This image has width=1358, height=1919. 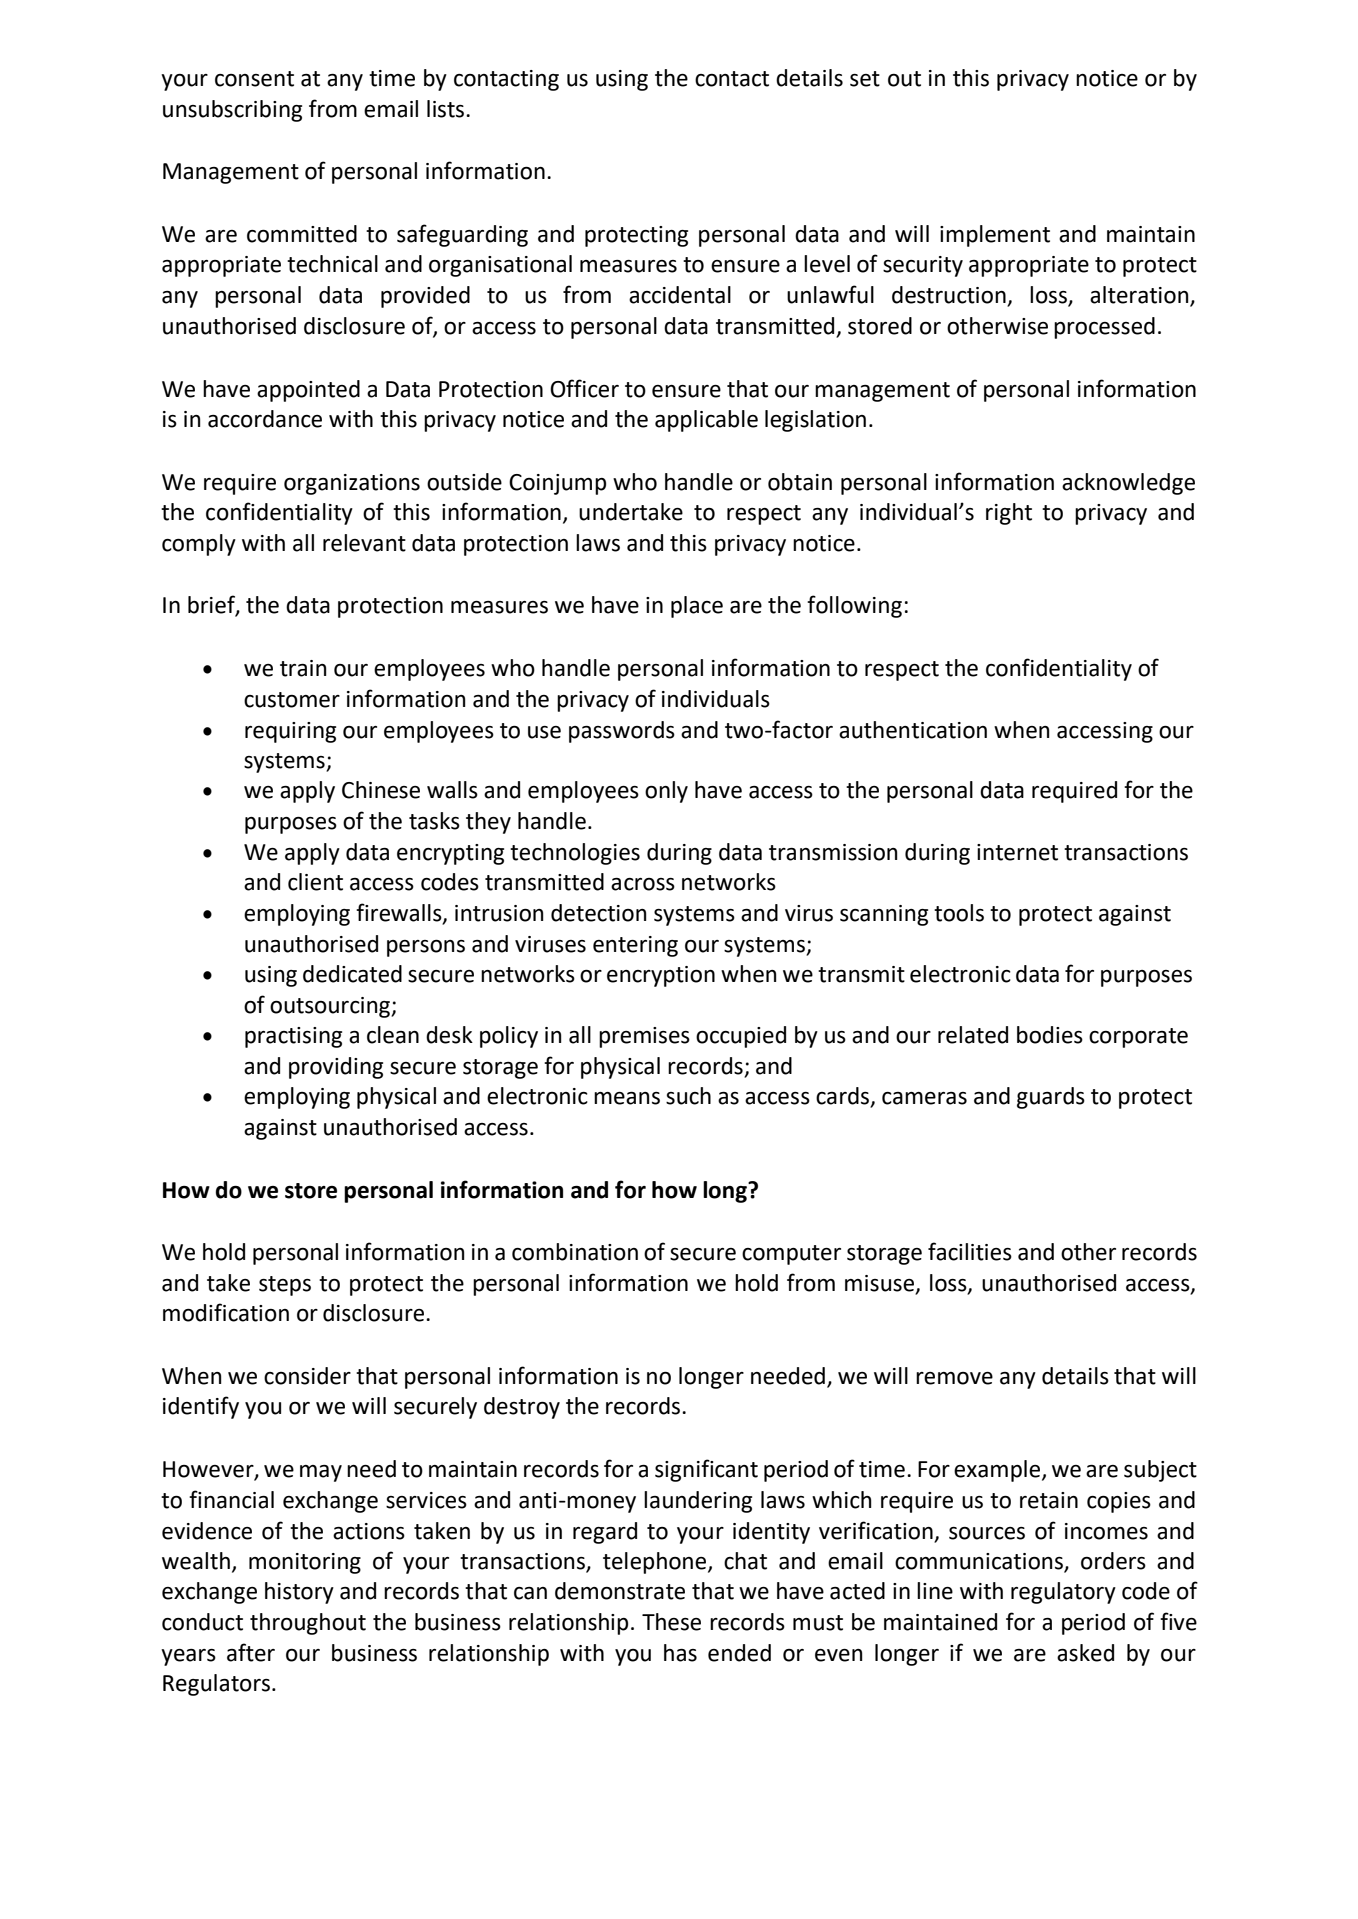 What do you see at coordinates (1017, 852) in the image?
I see `internet` at bounding box center [1017, 852].
